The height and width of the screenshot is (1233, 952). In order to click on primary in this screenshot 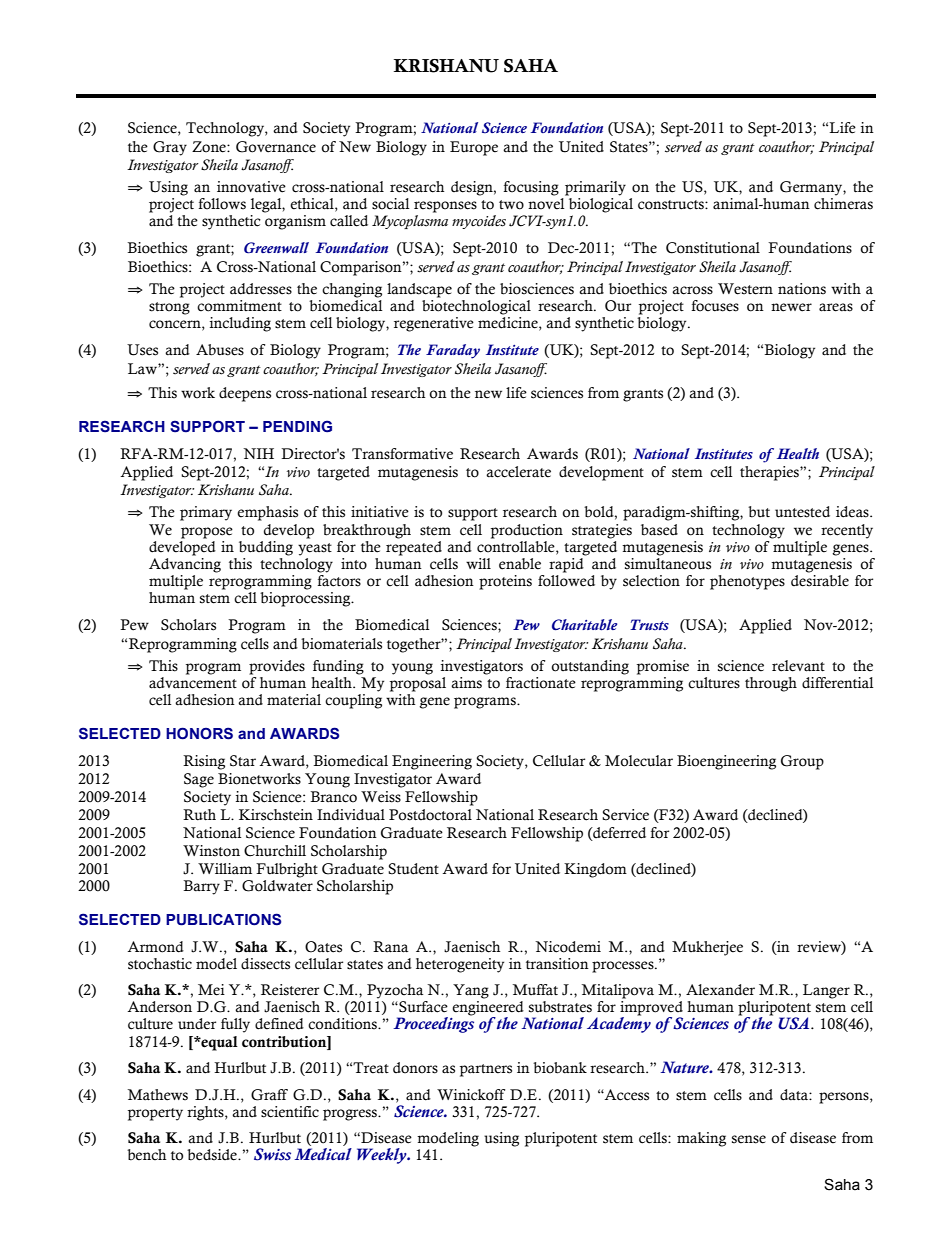, I will do `click(206, 513)`.
